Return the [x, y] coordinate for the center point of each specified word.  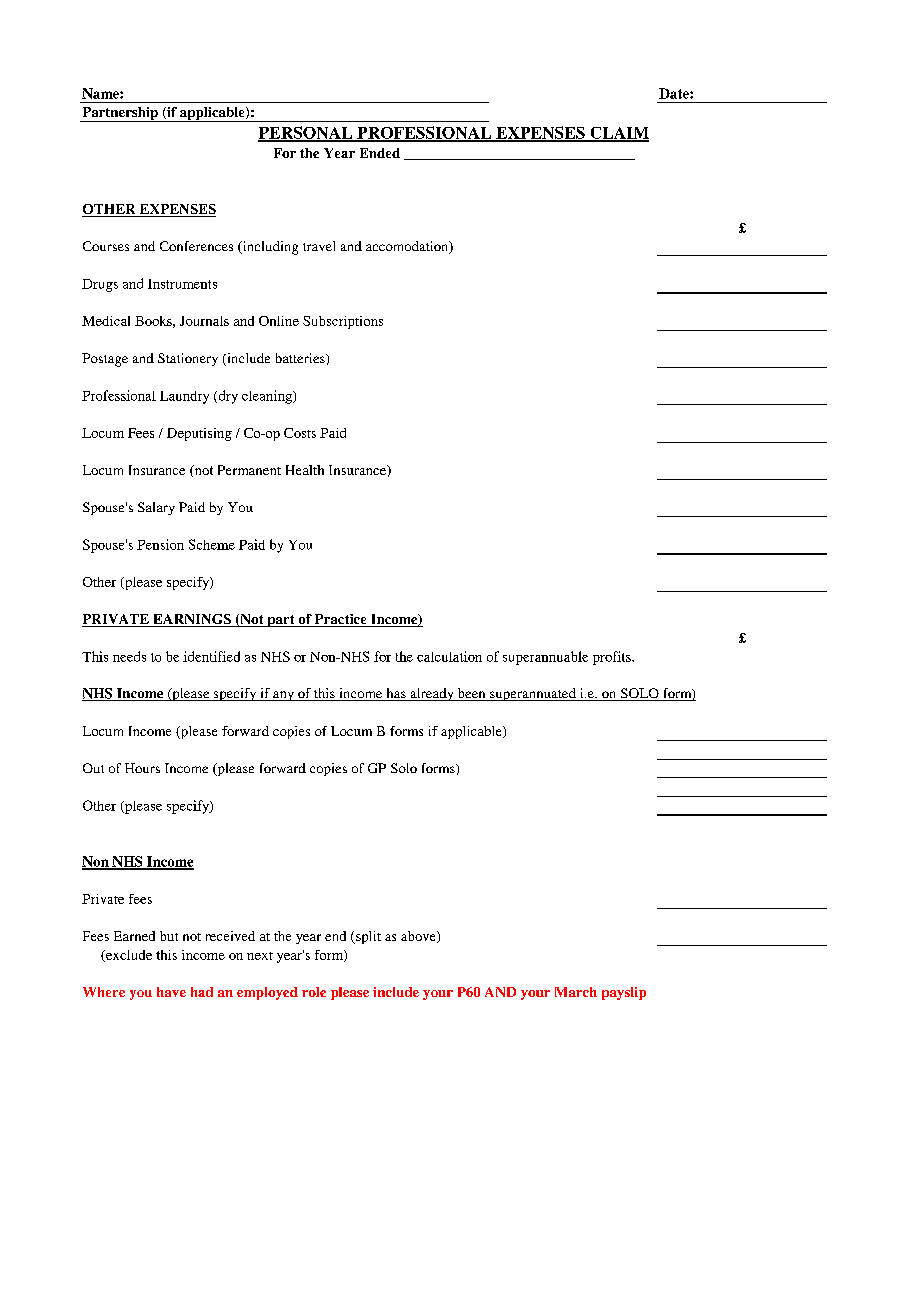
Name [101, 93]
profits [613, 658]
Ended [380, 153]
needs [129, 656]
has [396, 694]
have [171, 992]
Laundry [184, 397]
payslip [624, 993]
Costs [300, 433]
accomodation [408, 247]
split [367, 937]
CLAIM [618, 134]
